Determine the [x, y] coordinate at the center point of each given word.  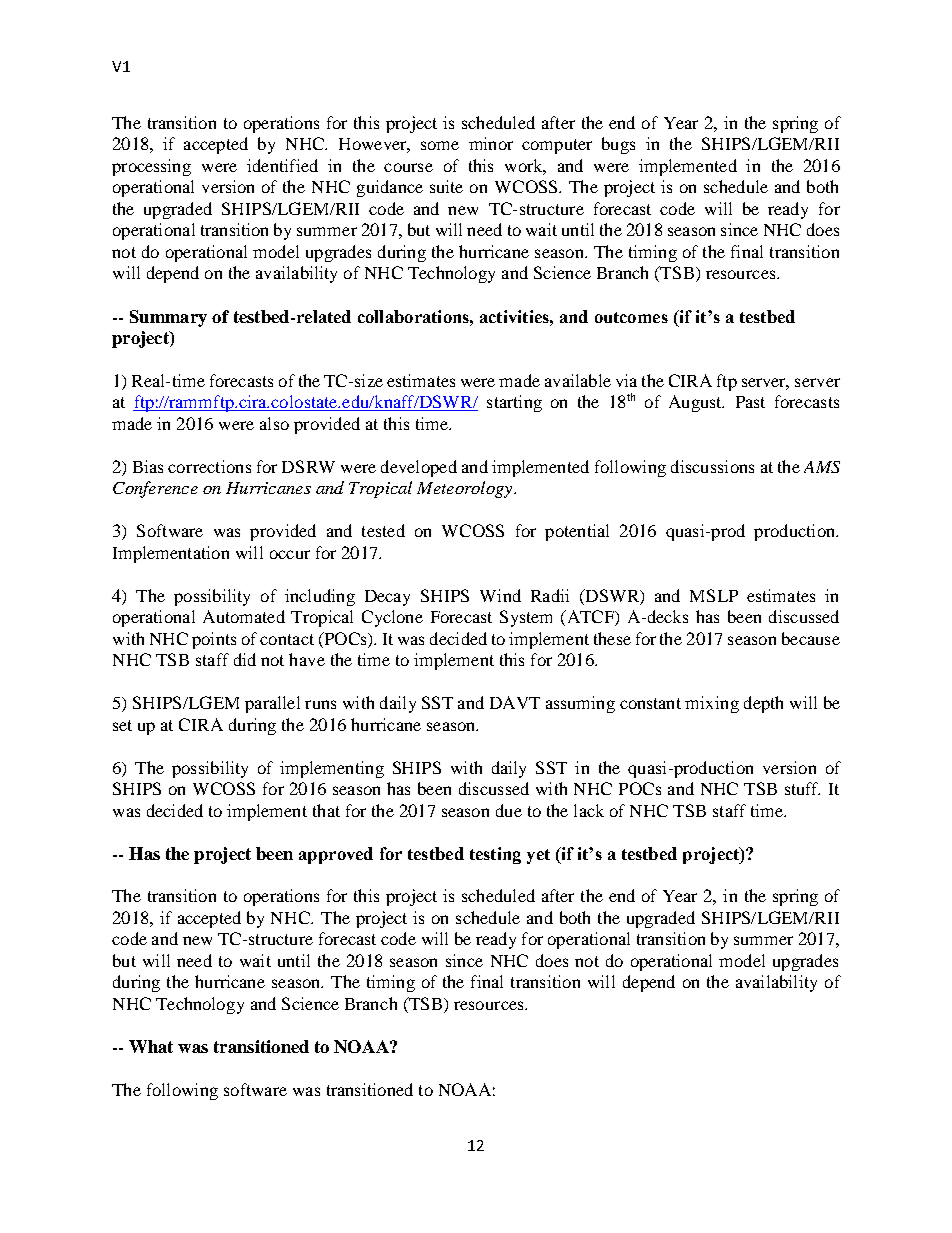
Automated [244, 616]
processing [151, 167]
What [151, 1046]
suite [446, 186]
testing [495, 855]
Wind [500, 595]
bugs [618, 145]
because [811, 638]
